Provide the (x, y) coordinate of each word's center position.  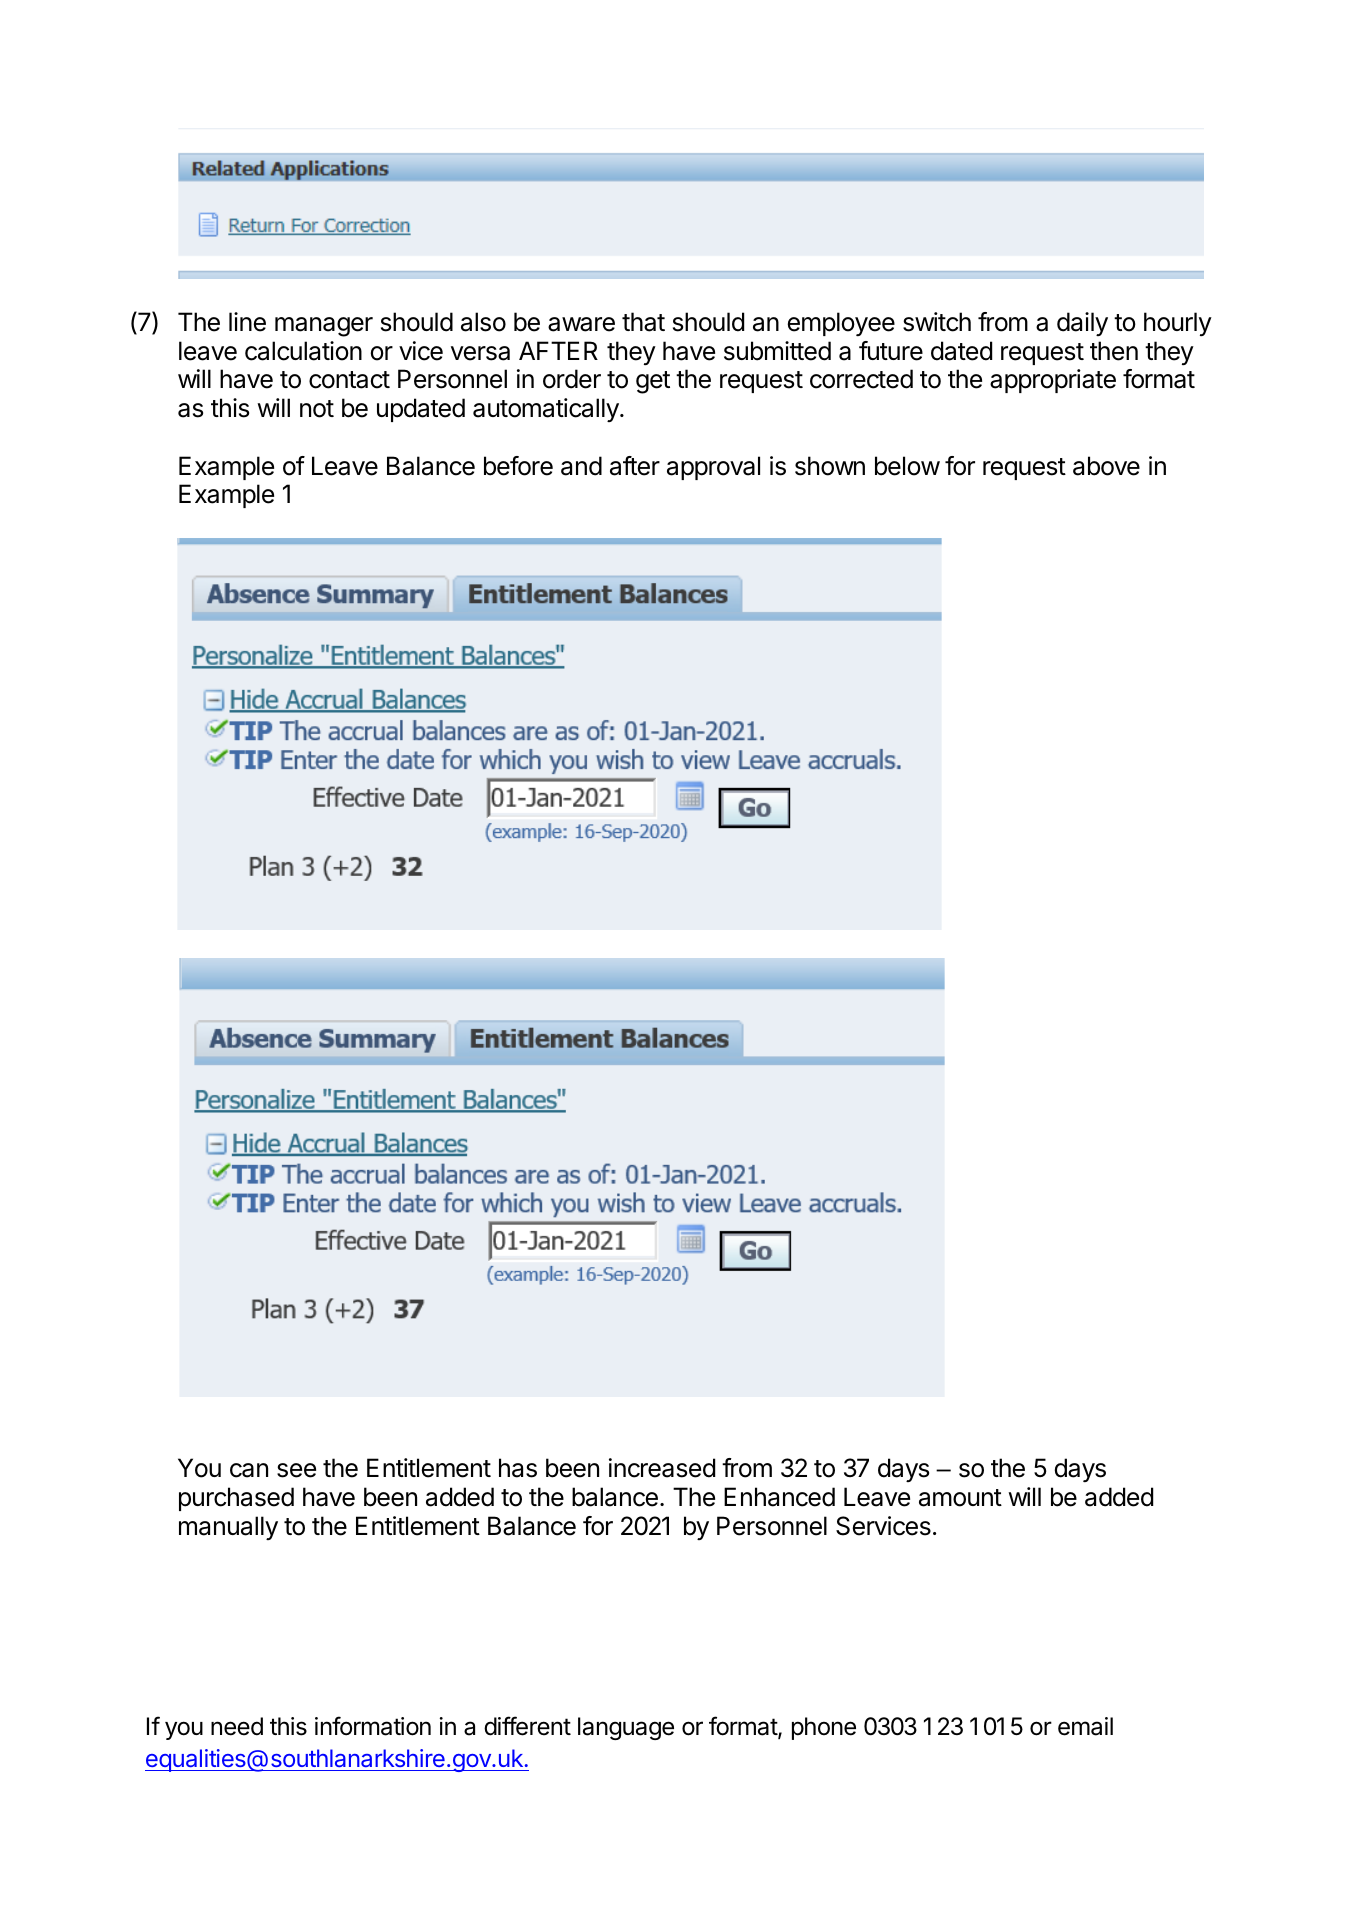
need (237, 1726)
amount (960, 1498)
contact (349, 380)
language (626, 1728)
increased (662, 1468)
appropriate (1053, 381)
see (296, 1470)
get (653, 382)
